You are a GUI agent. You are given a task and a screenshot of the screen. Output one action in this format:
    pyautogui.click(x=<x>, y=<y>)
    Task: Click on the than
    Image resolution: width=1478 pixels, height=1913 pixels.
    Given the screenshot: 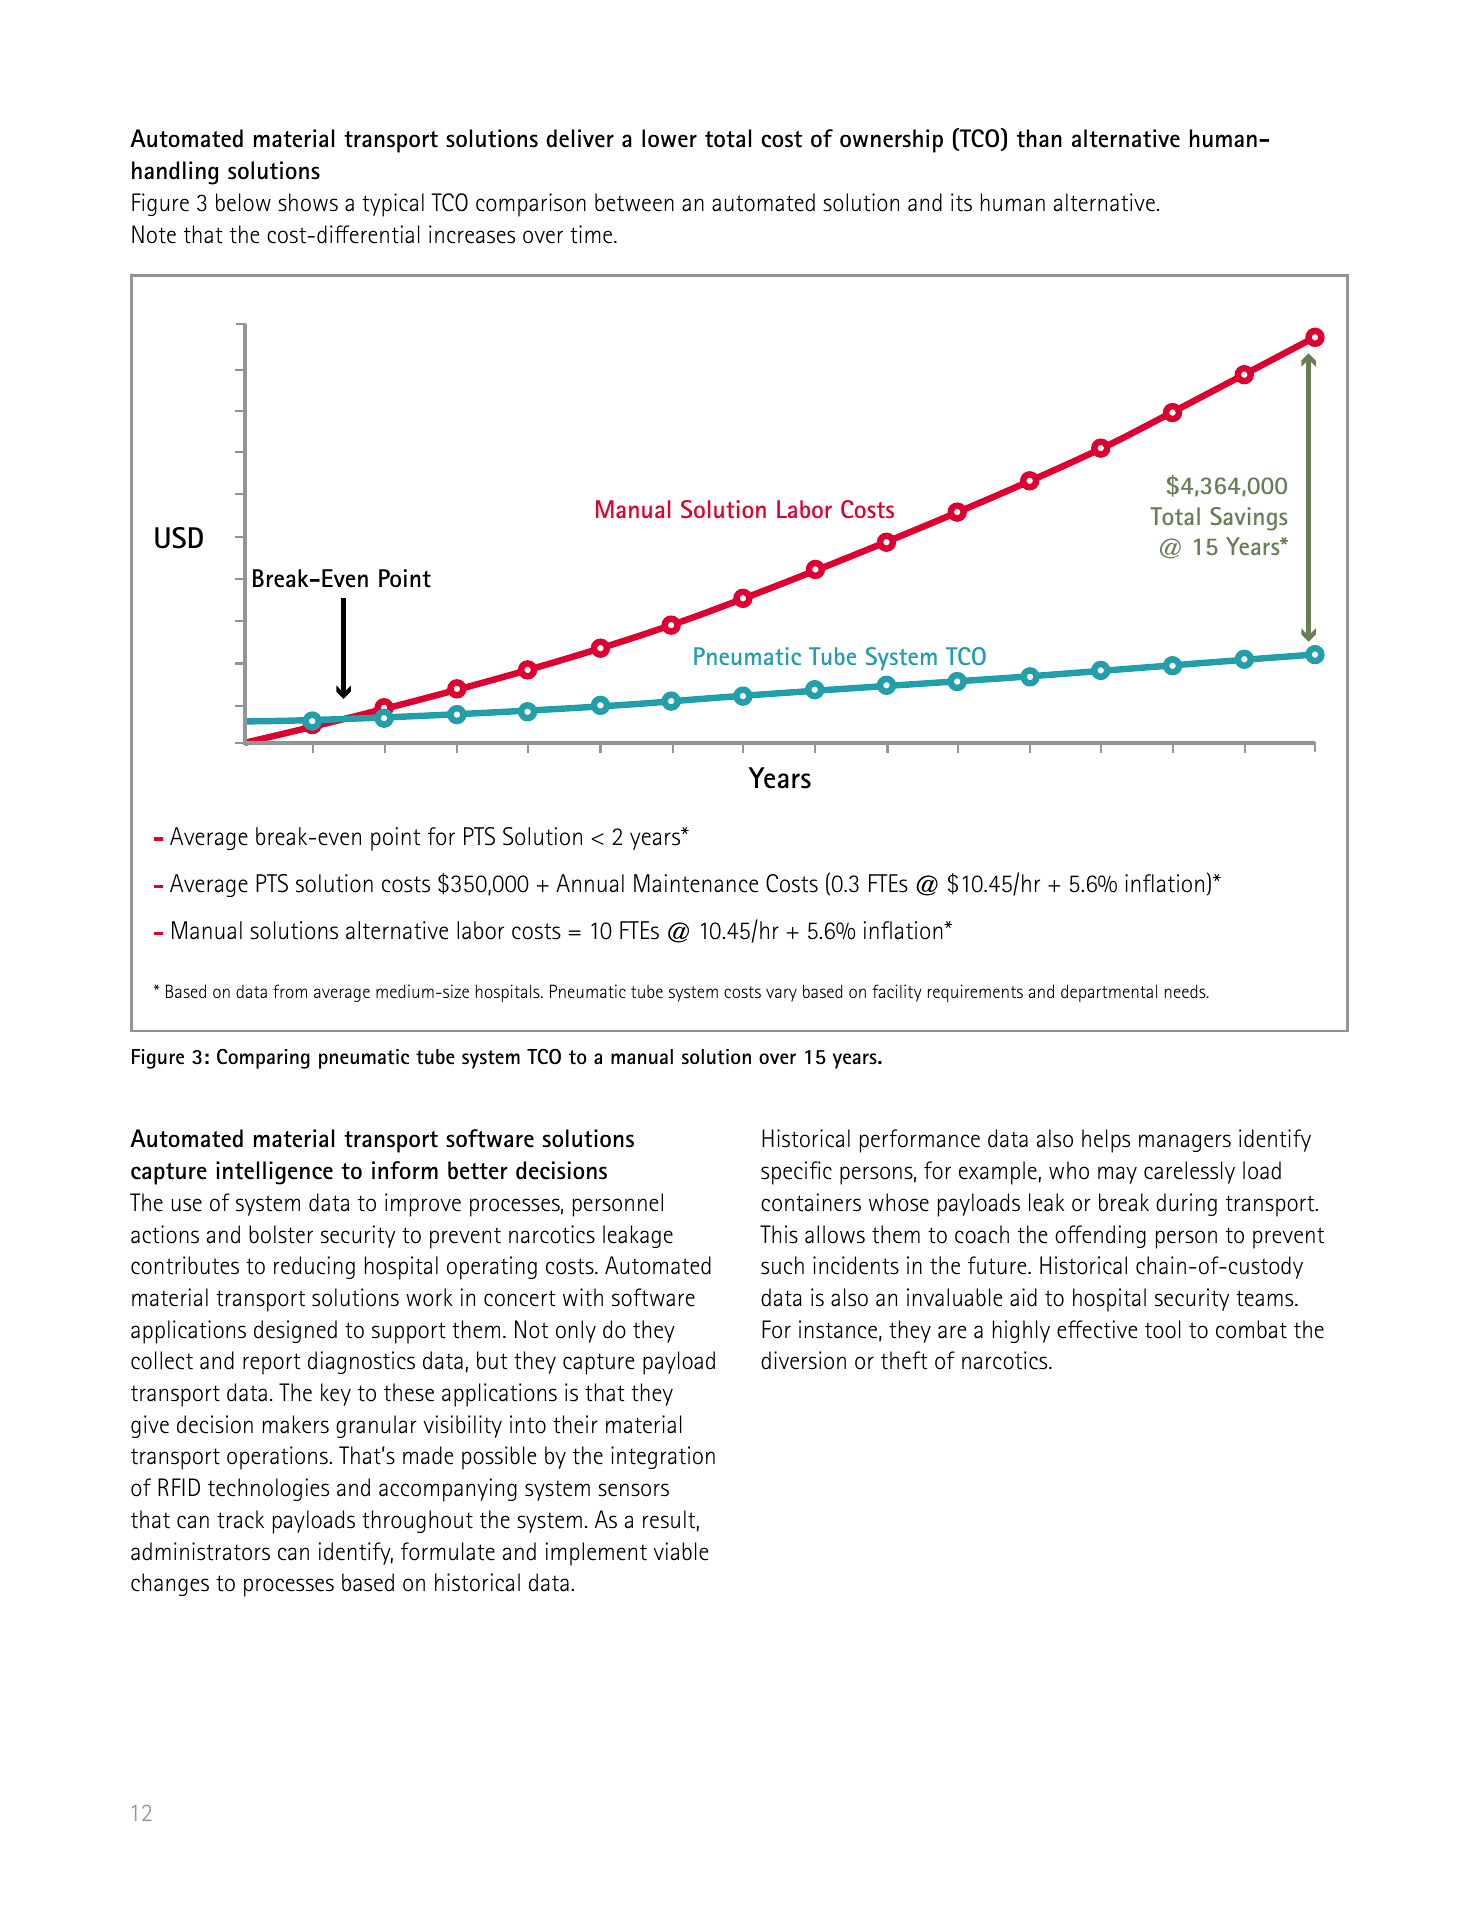 What is the action you would take?
    pyautogui.click(x=1039, y=138)
